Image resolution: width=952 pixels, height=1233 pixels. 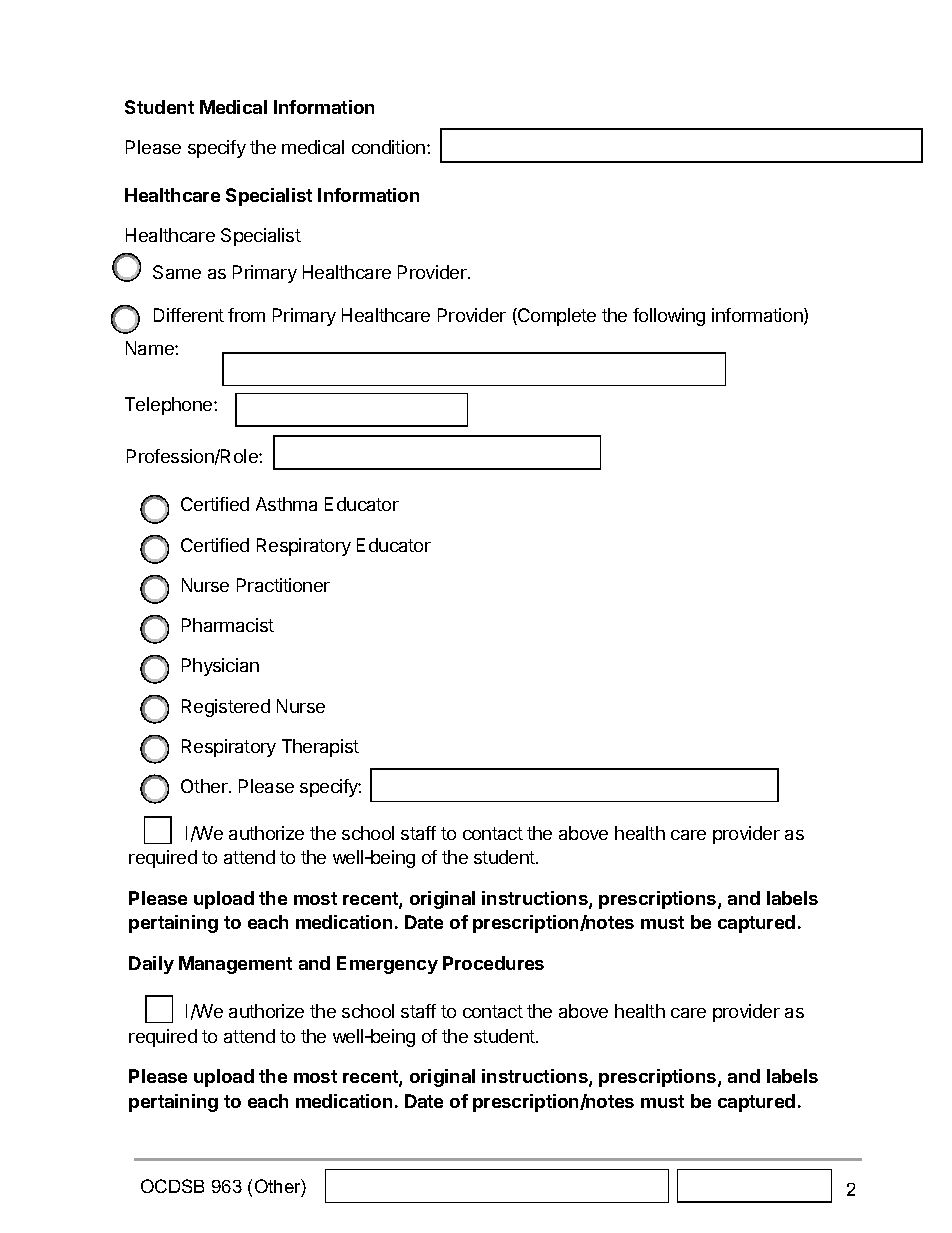 What do you see at coordinates (320, 748) in the document?
I see `Therapist` at bounding box center [320, 748].
